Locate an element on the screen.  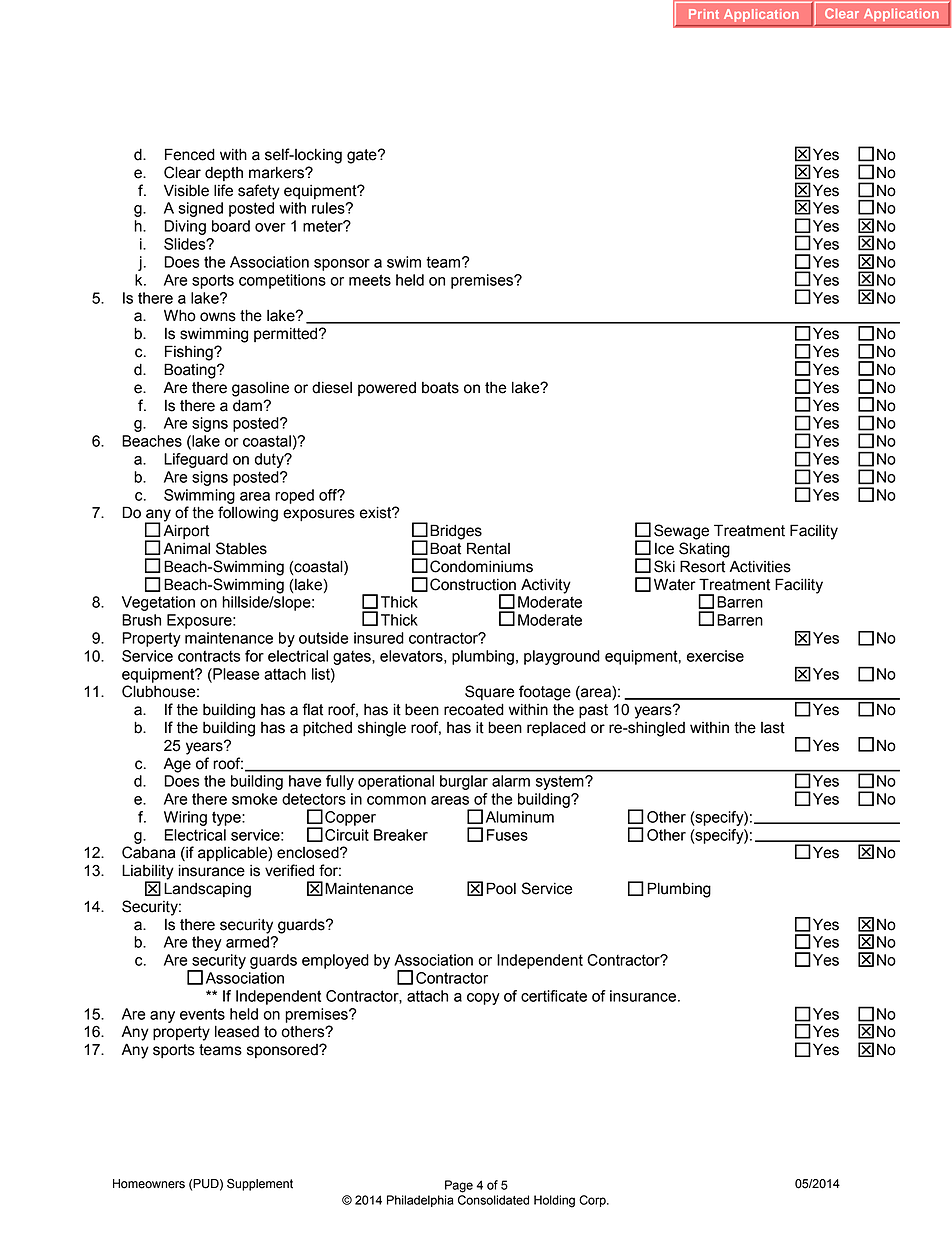
meets is located at coordinates (370, 280).
